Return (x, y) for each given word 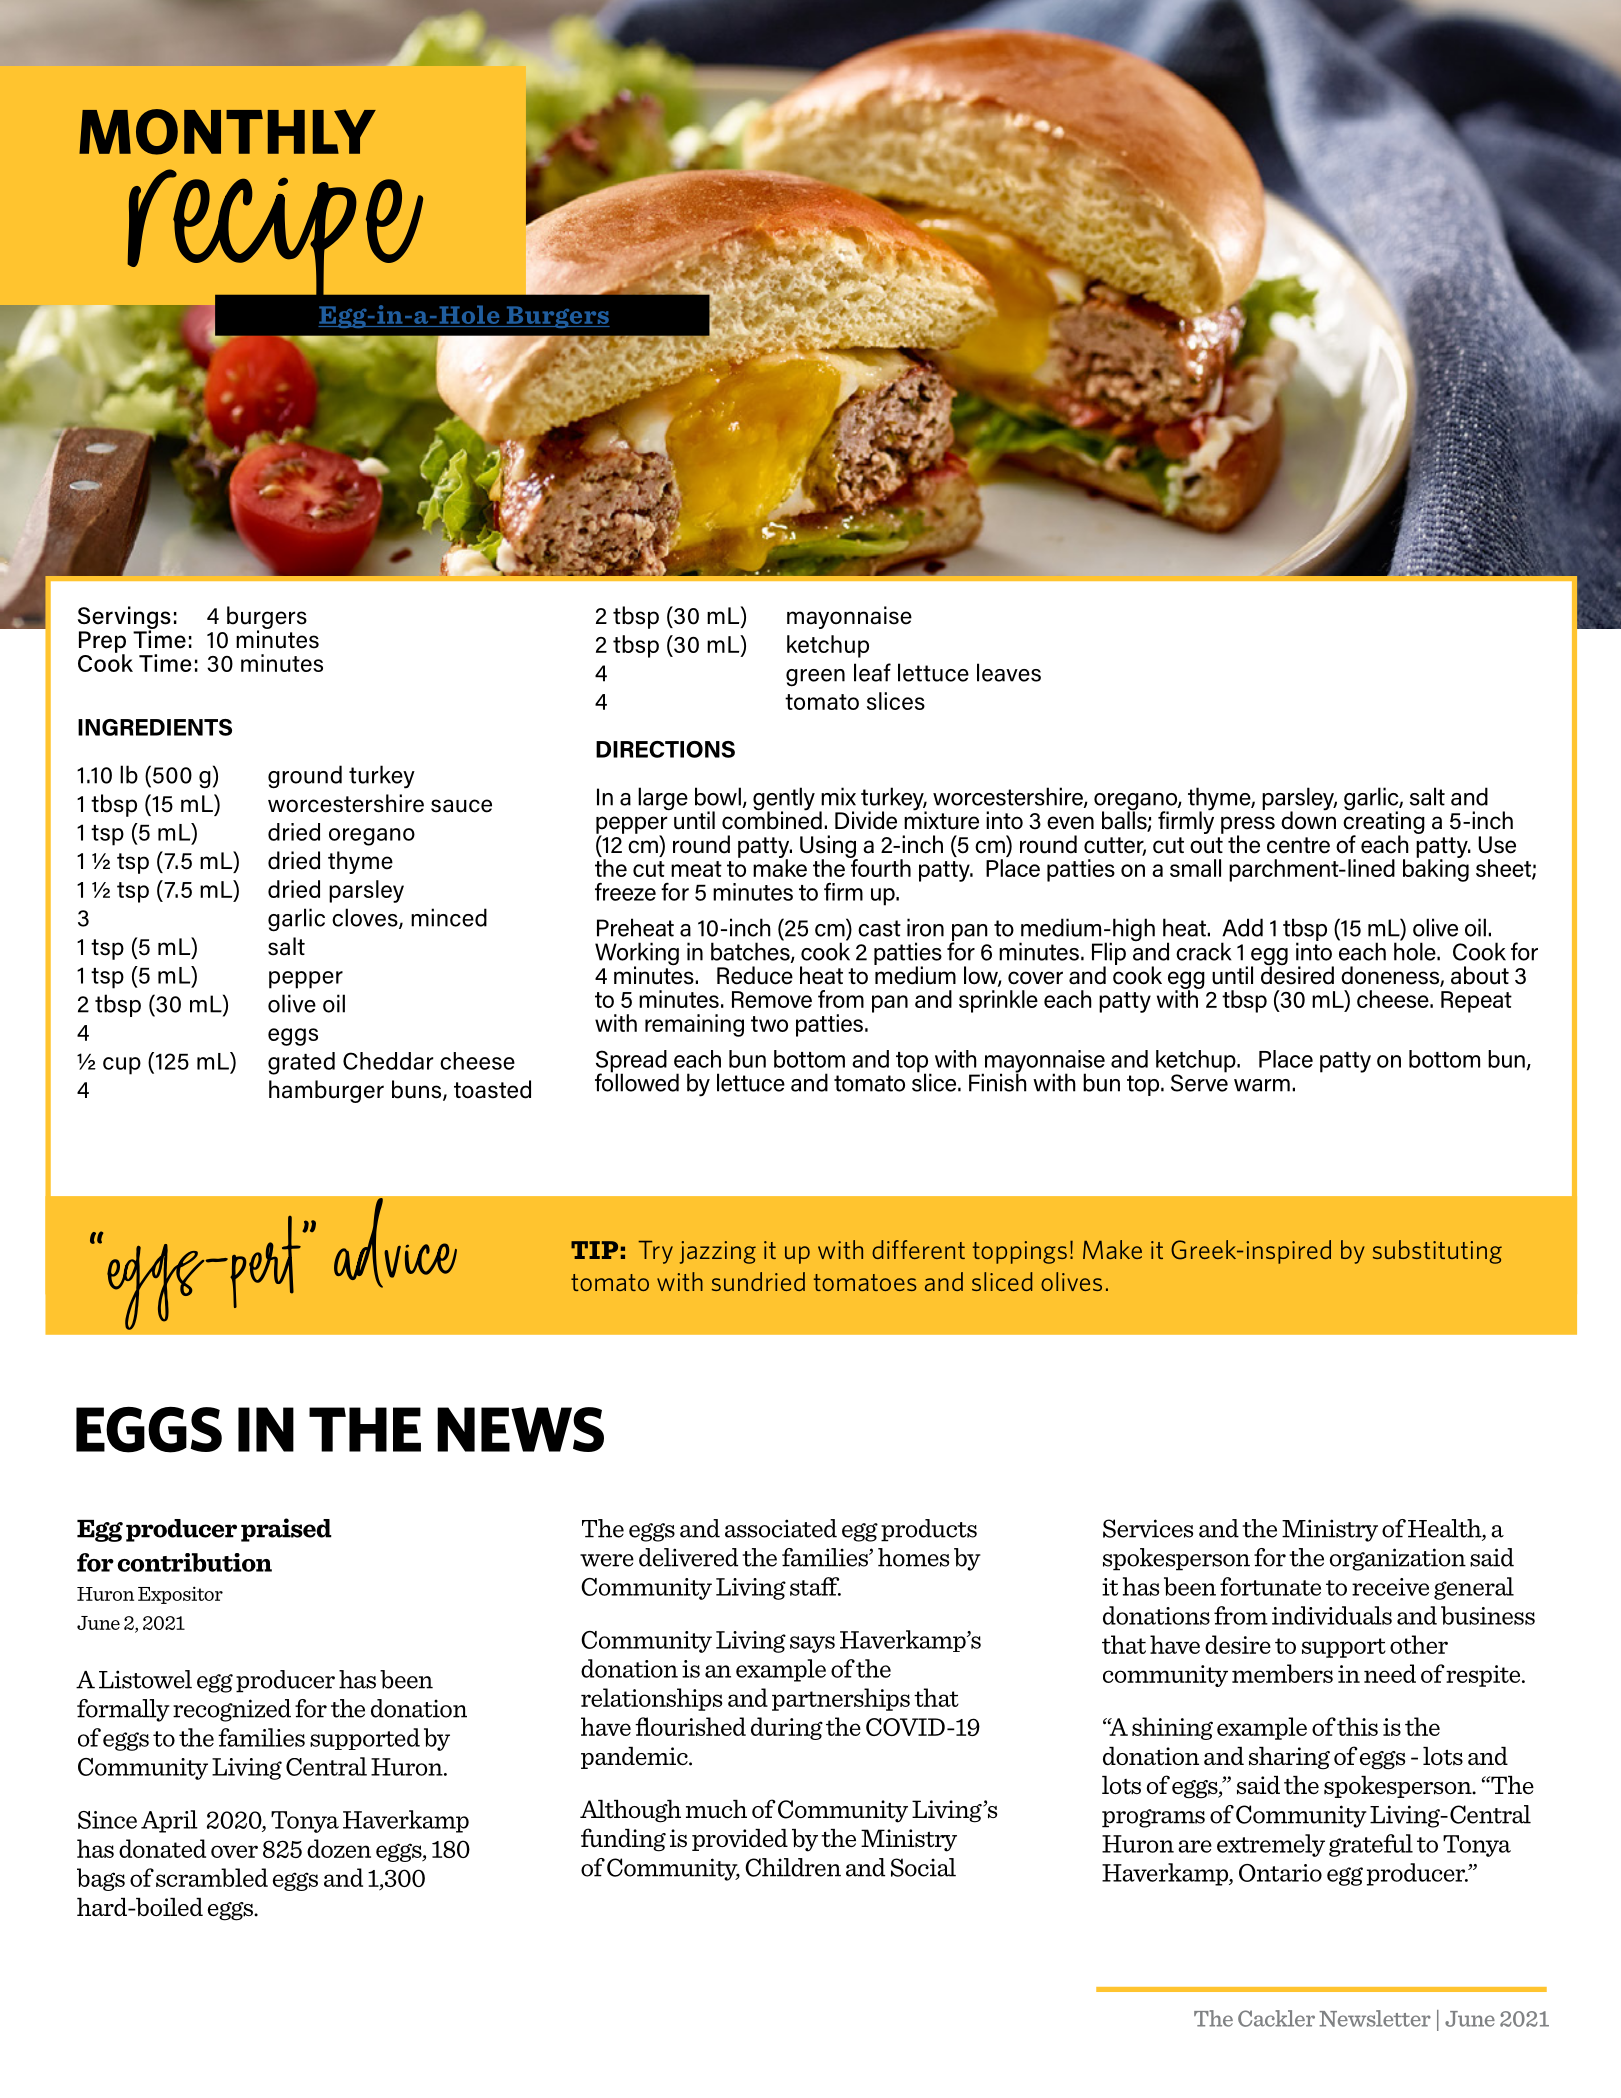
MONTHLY (227, 132)
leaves (1009, 672)
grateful (1371, 1845)
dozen (339, 1848)
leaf (872, 672)
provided (740, 1840)
